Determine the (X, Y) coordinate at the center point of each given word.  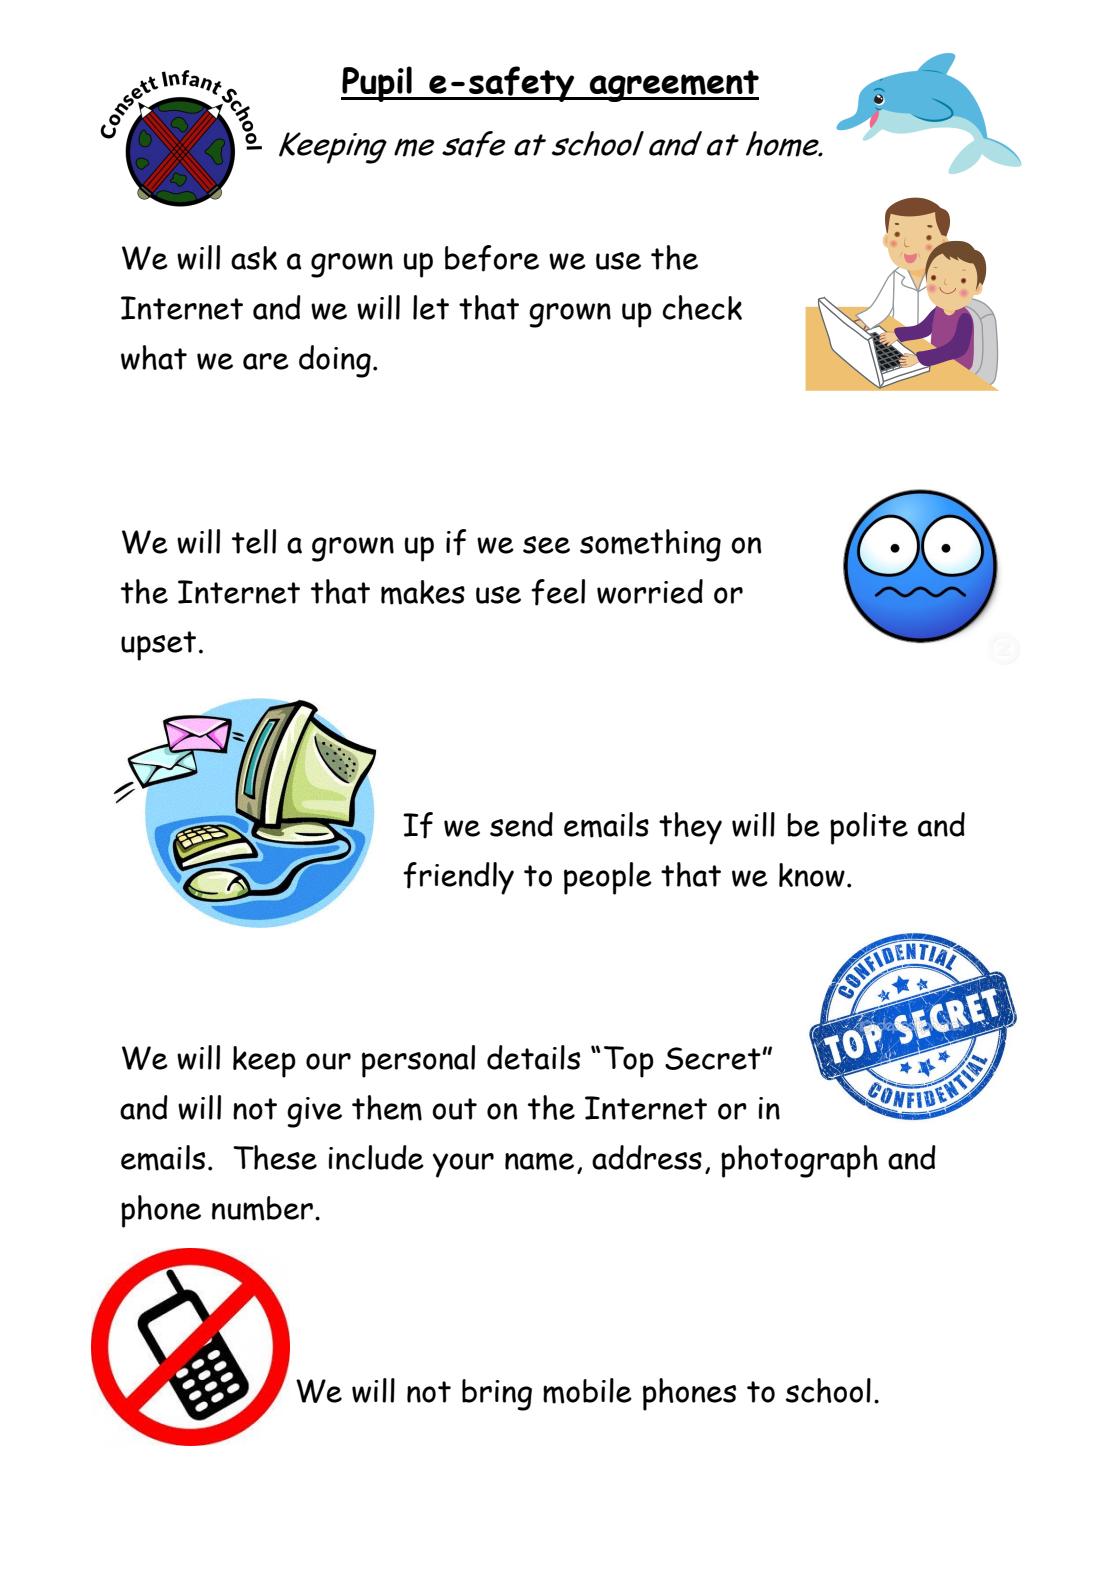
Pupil (377, 84)
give (314, 1112)
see (546, 545)
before (492, 258)
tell (254, 541)
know (812, 875)
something (650, 545)
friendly (458, 878)
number (262, 1208)
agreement (673, 86)
